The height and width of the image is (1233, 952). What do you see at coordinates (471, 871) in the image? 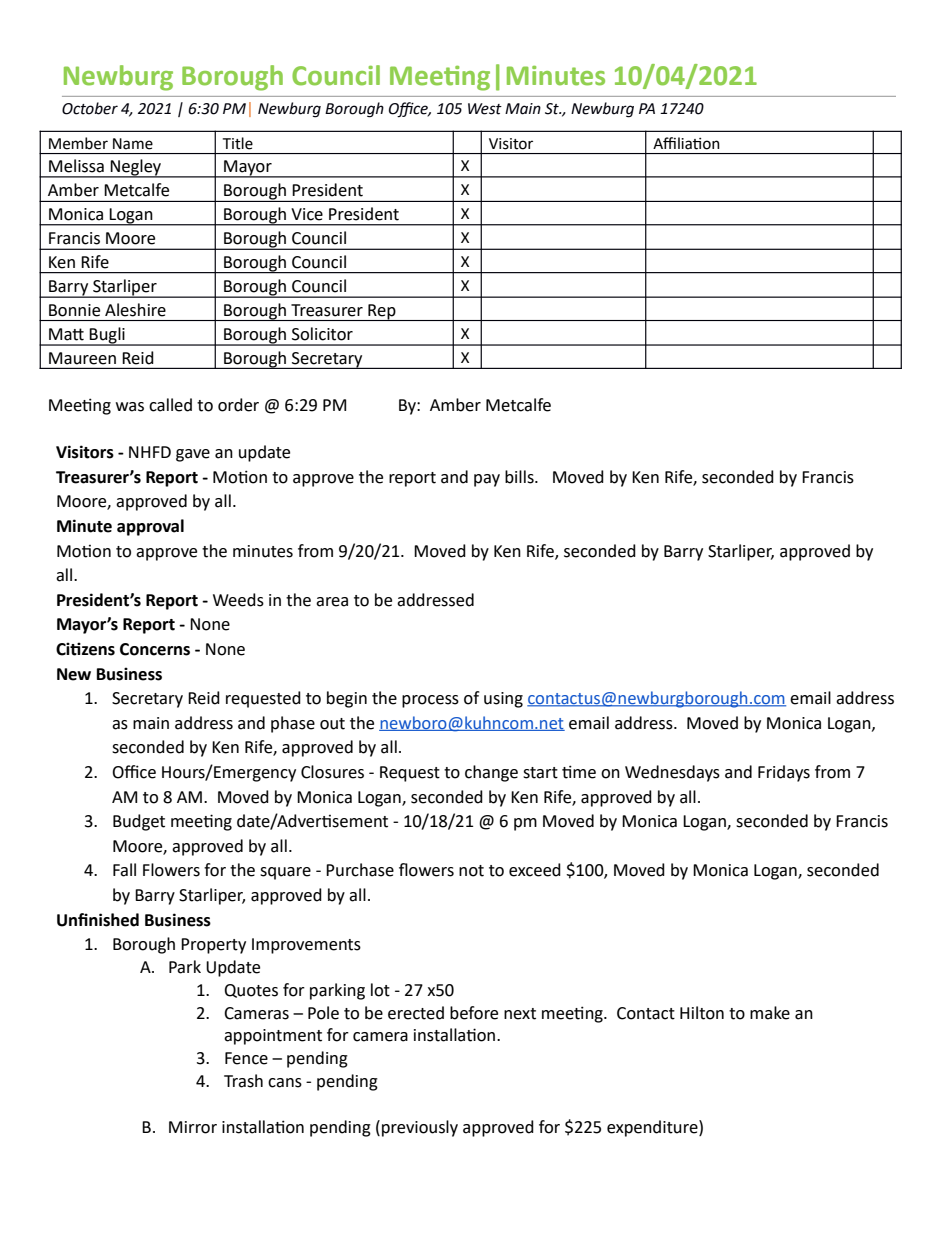
I see `not` at bounding box center [471, 871].
